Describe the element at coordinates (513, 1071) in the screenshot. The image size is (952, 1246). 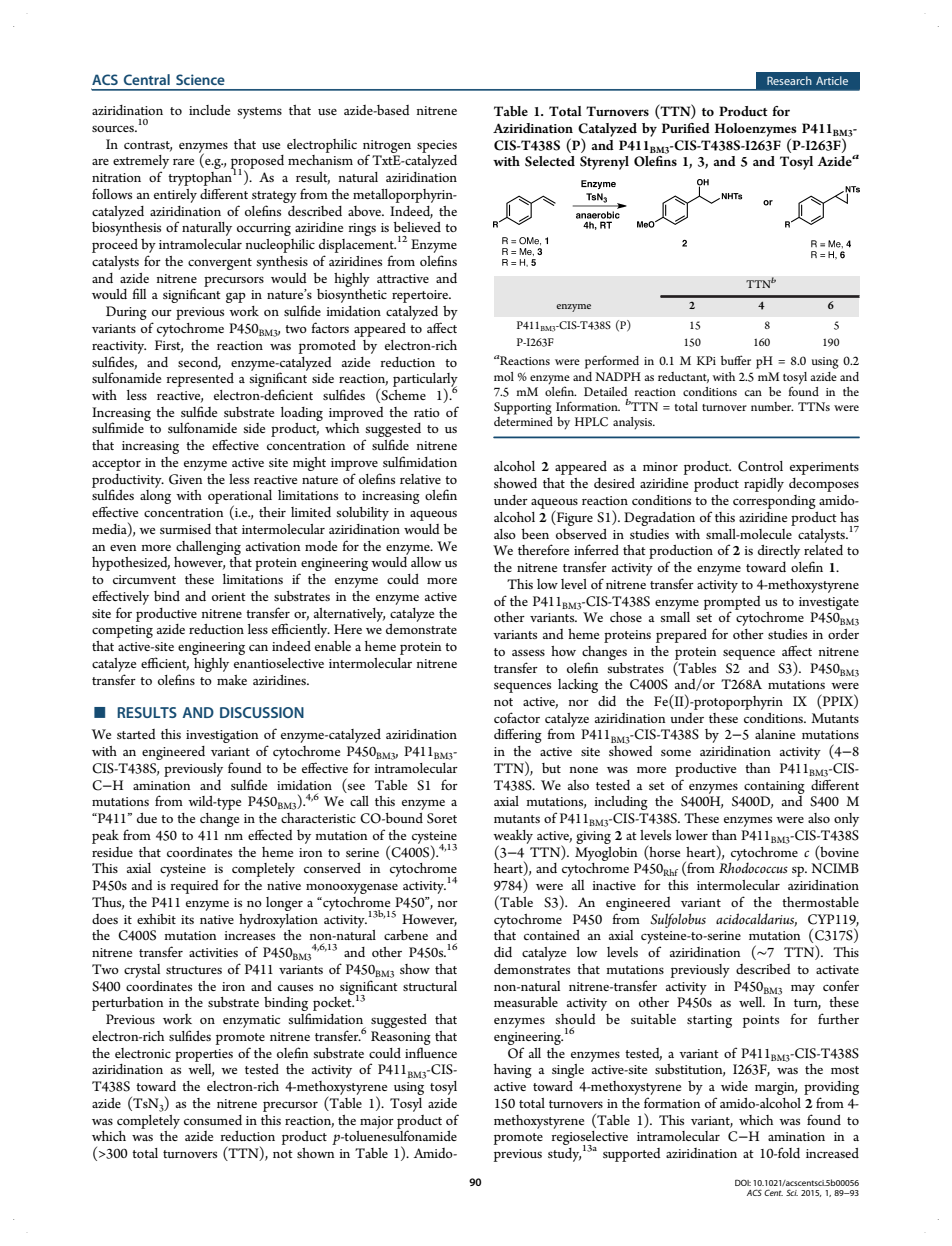
I see `having` at that location.
